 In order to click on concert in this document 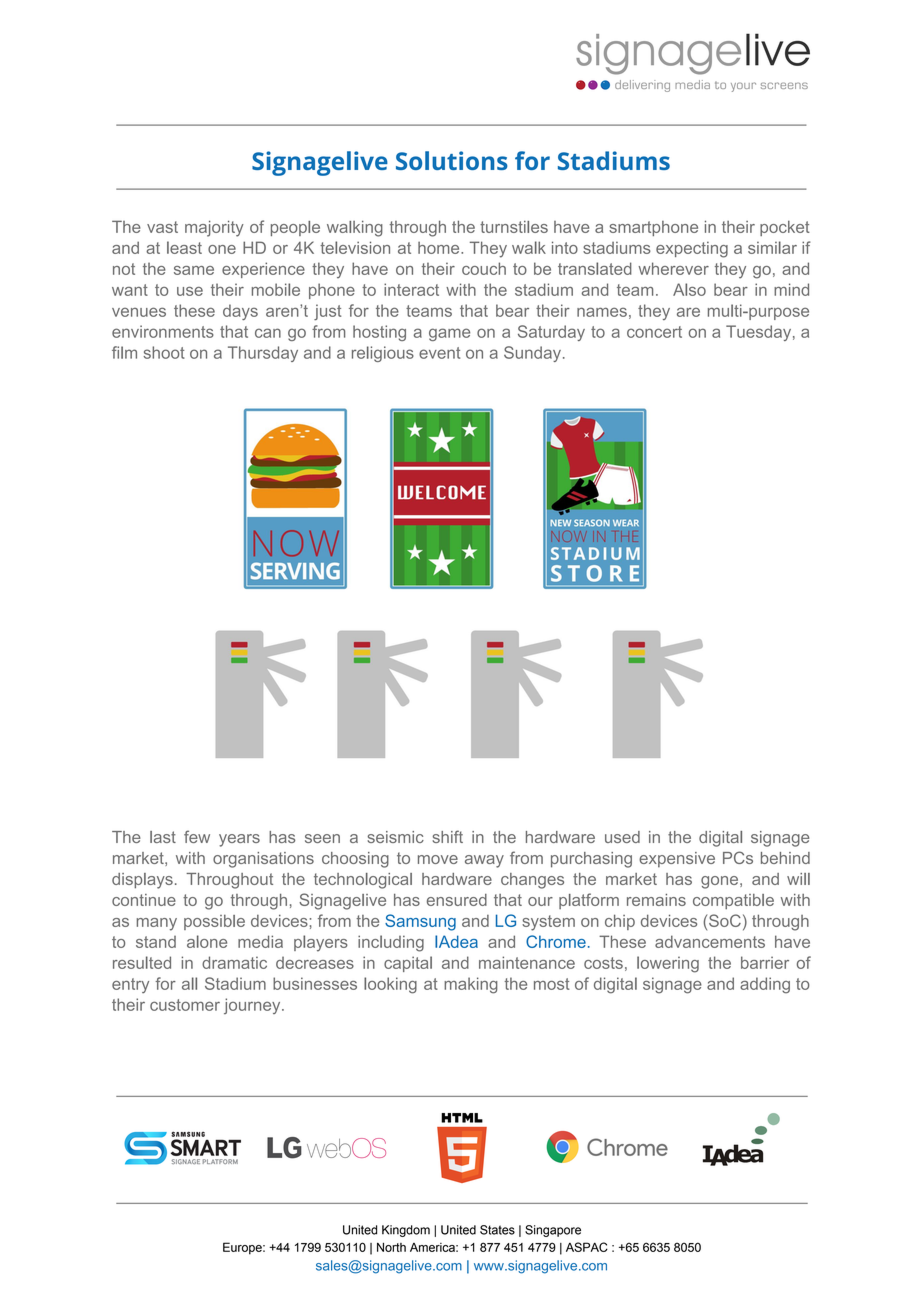, I will do `click(654, 332)`.
